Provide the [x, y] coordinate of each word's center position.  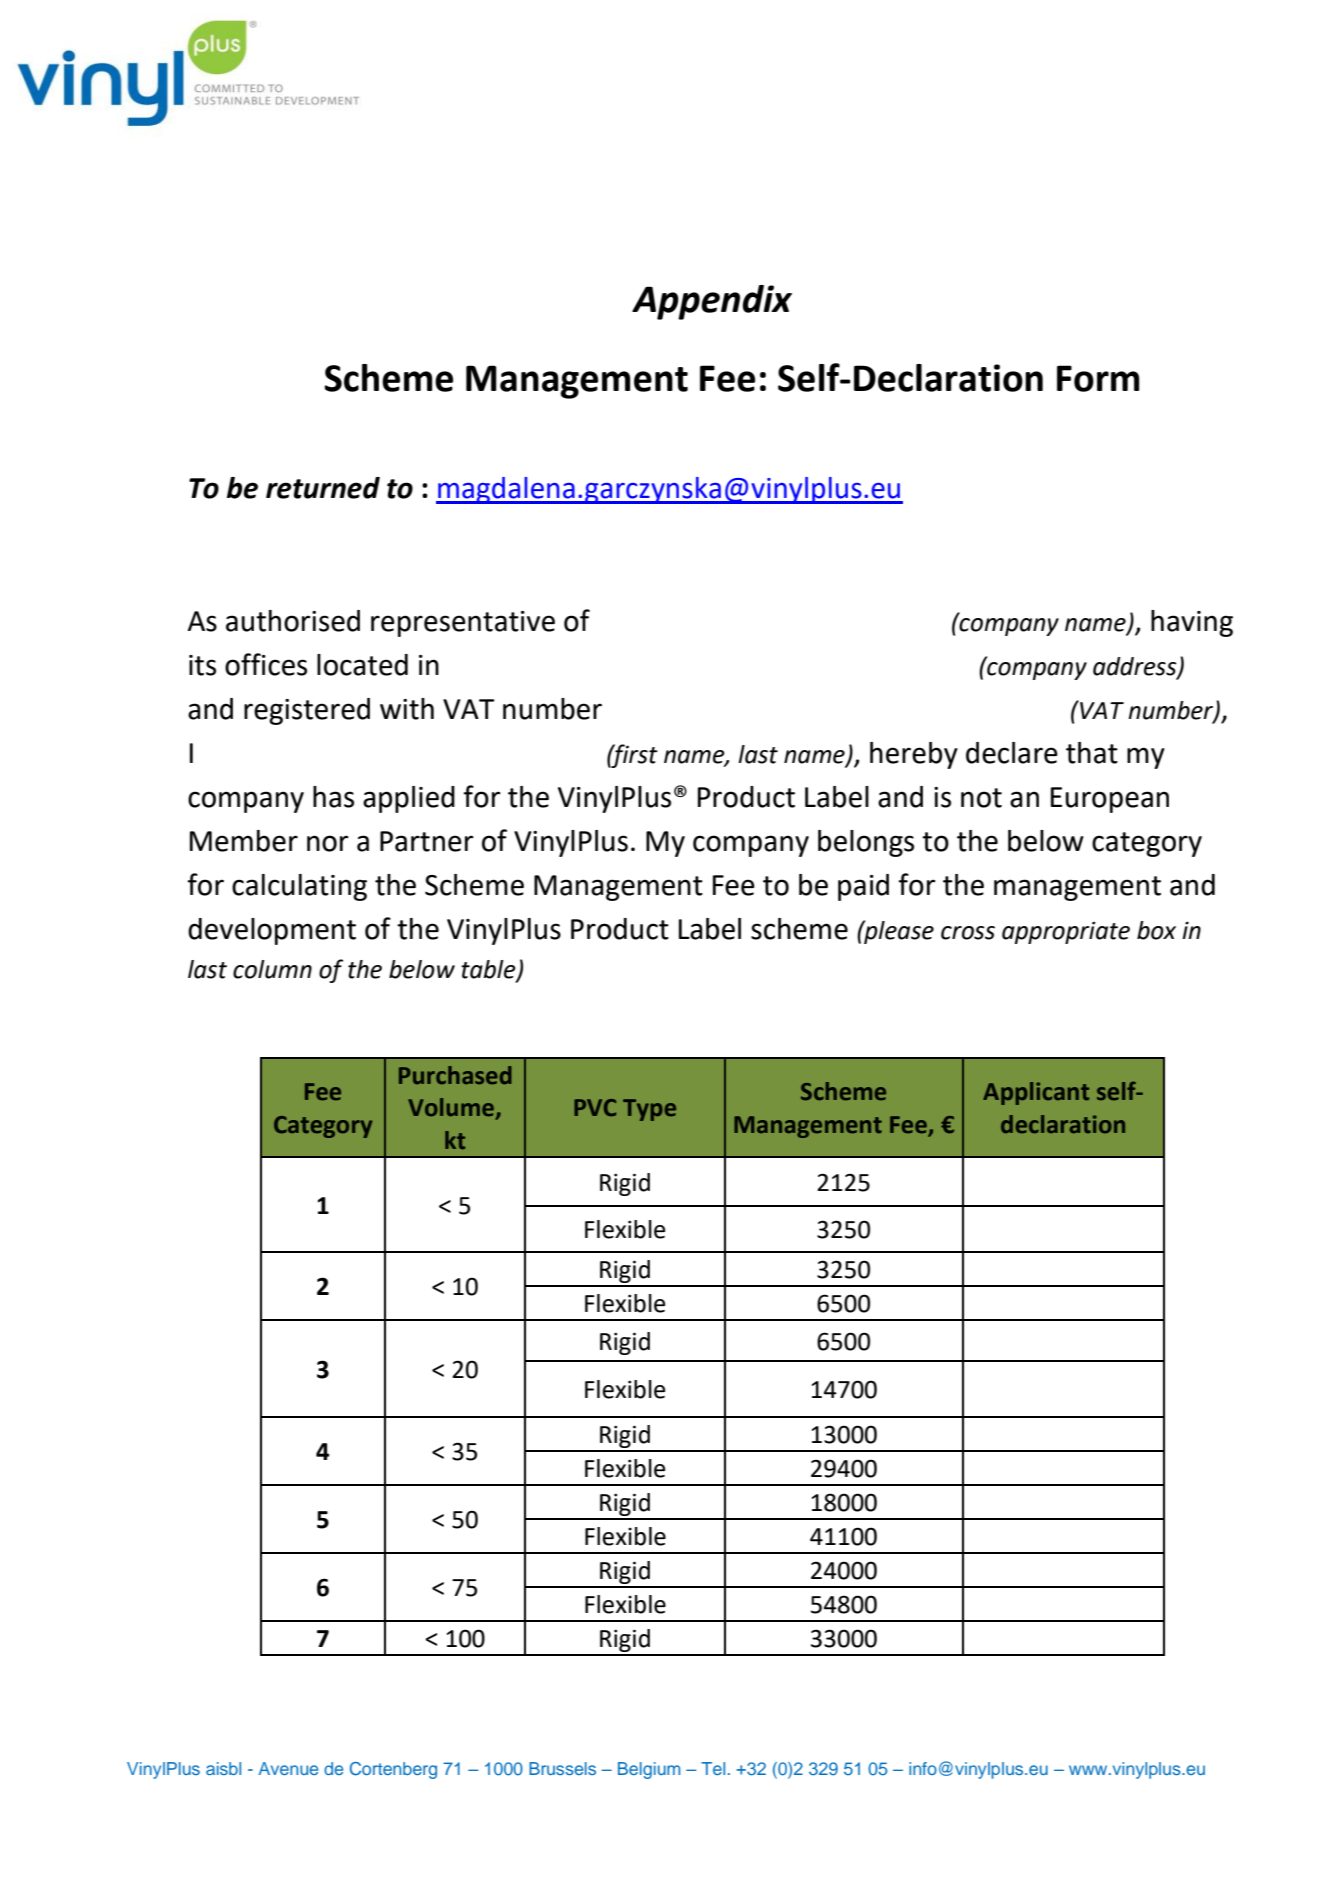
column [272, 969]
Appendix [712, 302]
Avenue [288, 1768]
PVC [595, 1108]
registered [307, 711]
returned [323, 488]
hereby [914, 755]
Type [649, 1110]
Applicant [1036, 1093]
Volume [451, 1107]
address [1136, 667]
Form [1098, 378]
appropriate [1066, 933]
